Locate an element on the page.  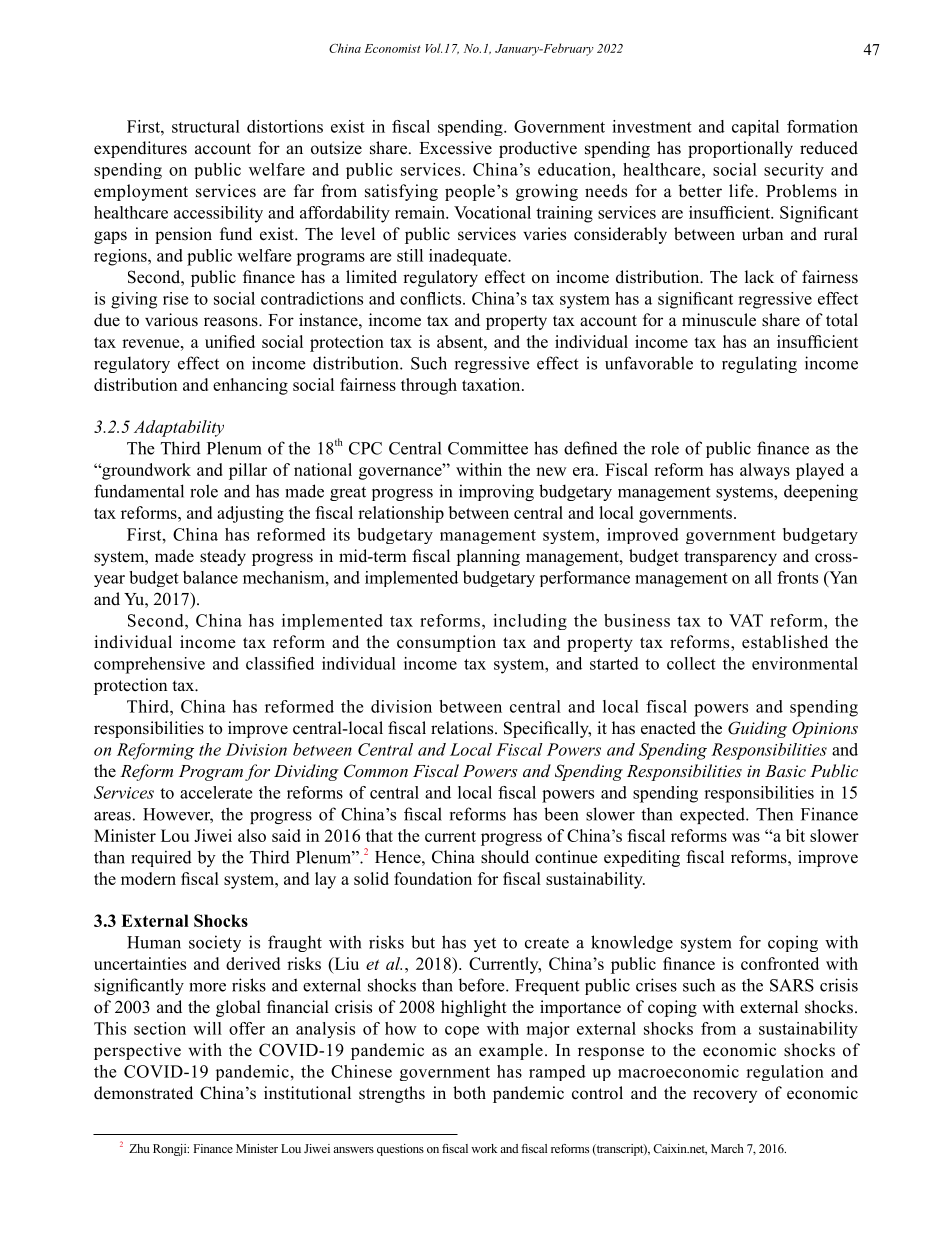
always is located at coordinates (765, 471).
